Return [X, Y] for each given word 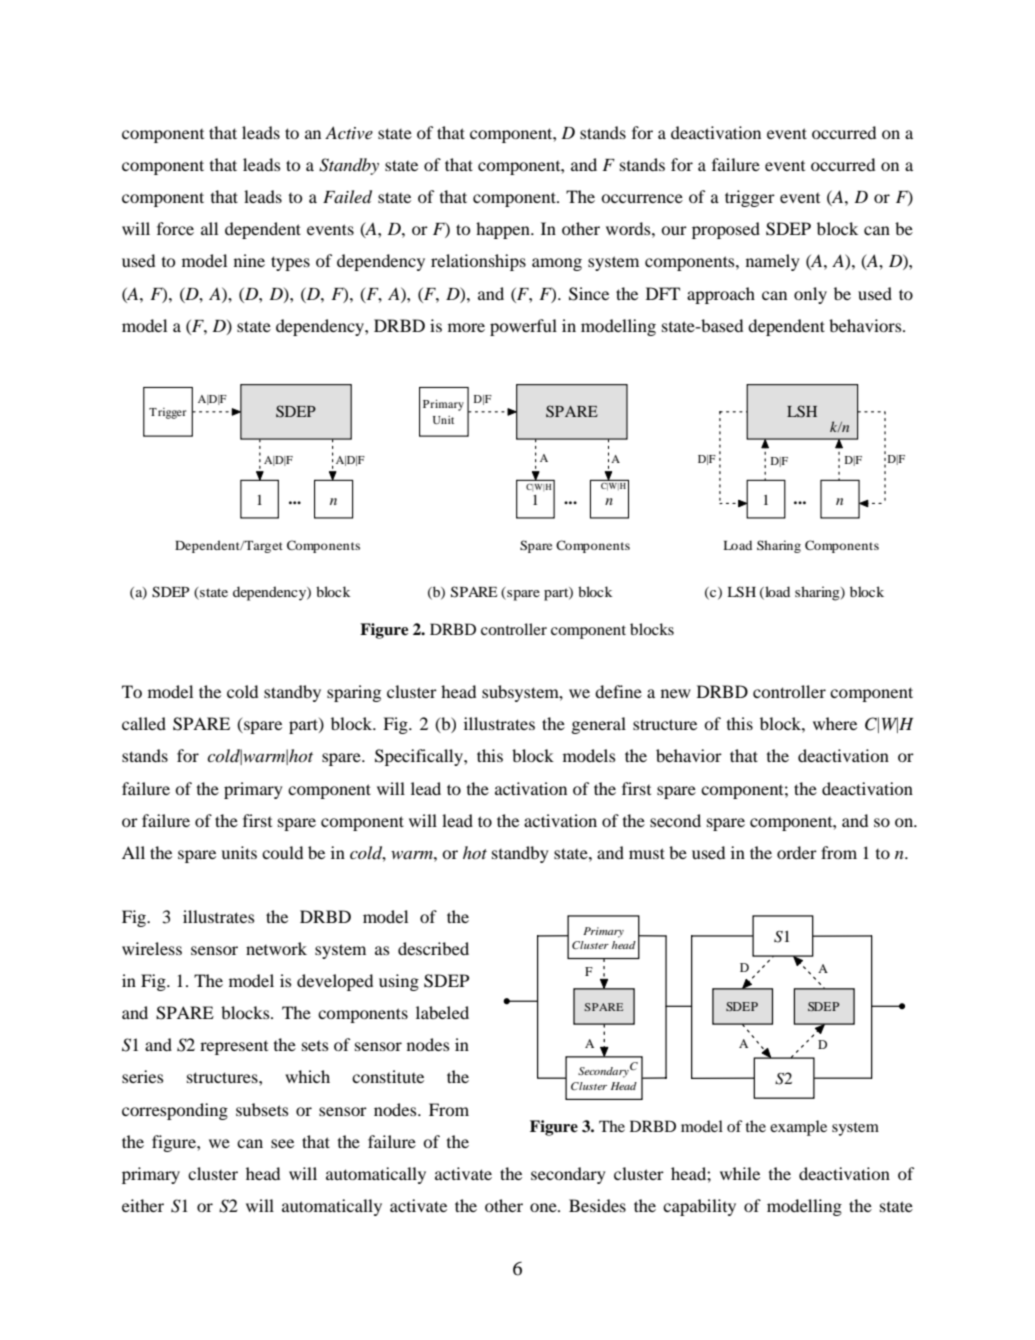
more [466, 327]
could [282, 852]
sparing [354, 693]
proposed [726, 230]
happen [504, 230]
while [740, 1173]
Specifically [420, 757]
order [797, 852]
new [676, 693]
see [282, 1143]
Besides [597, 1205]
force [175, 228]
